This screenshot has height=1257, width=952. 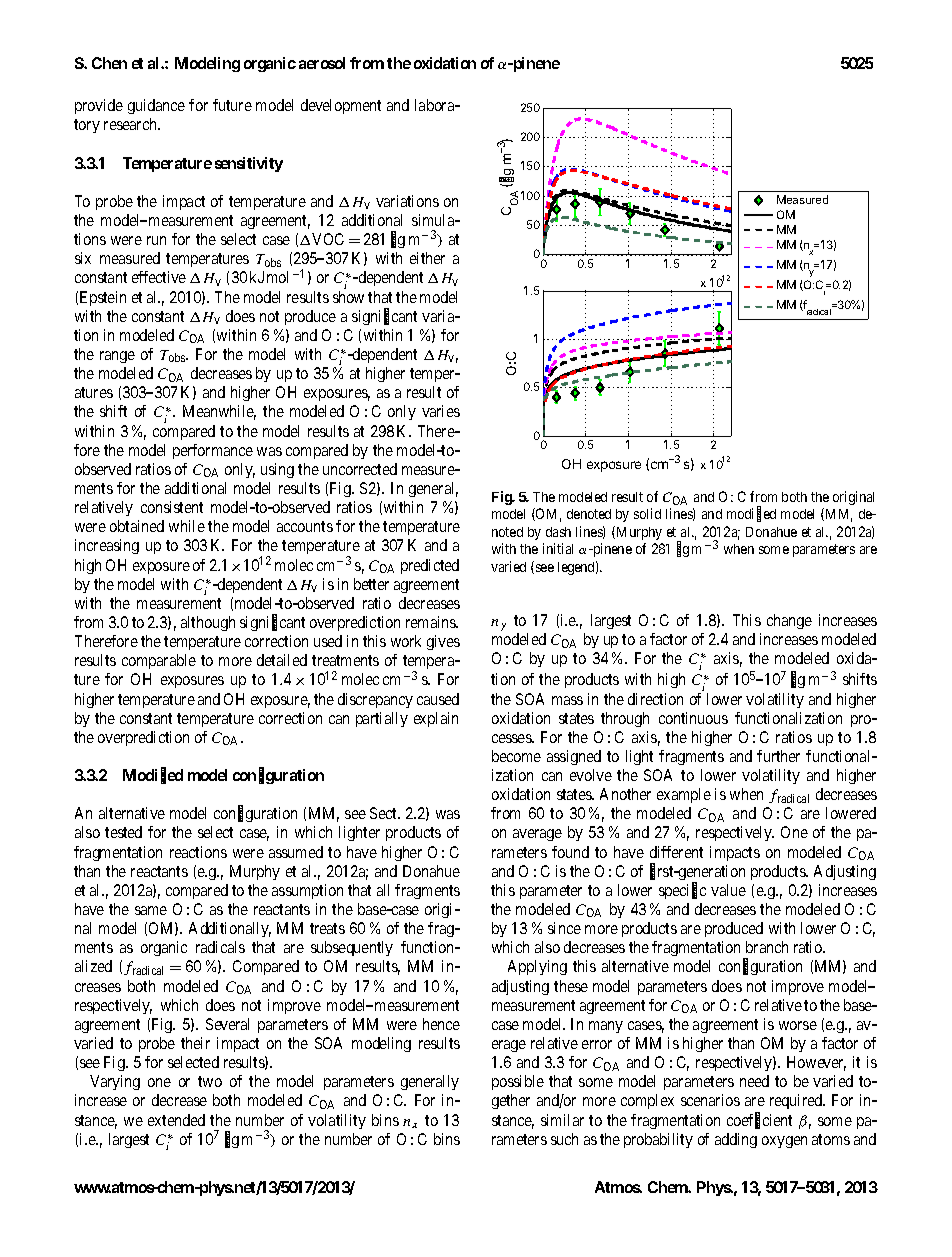 I want to click on tested, so click(x=123, y=832).
